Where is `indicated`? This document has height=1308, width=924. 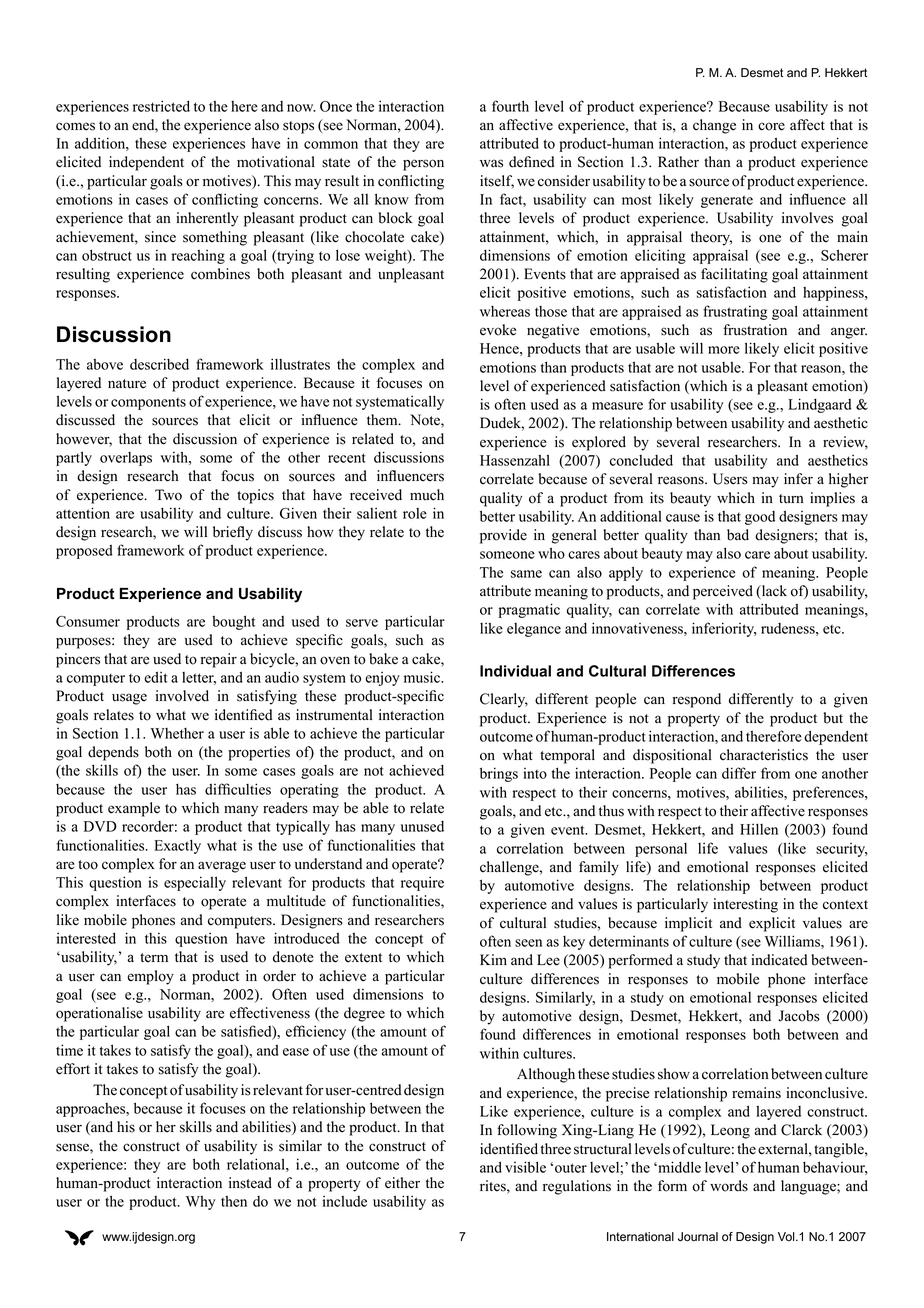
indicated is located at coordinates (779, 960).
